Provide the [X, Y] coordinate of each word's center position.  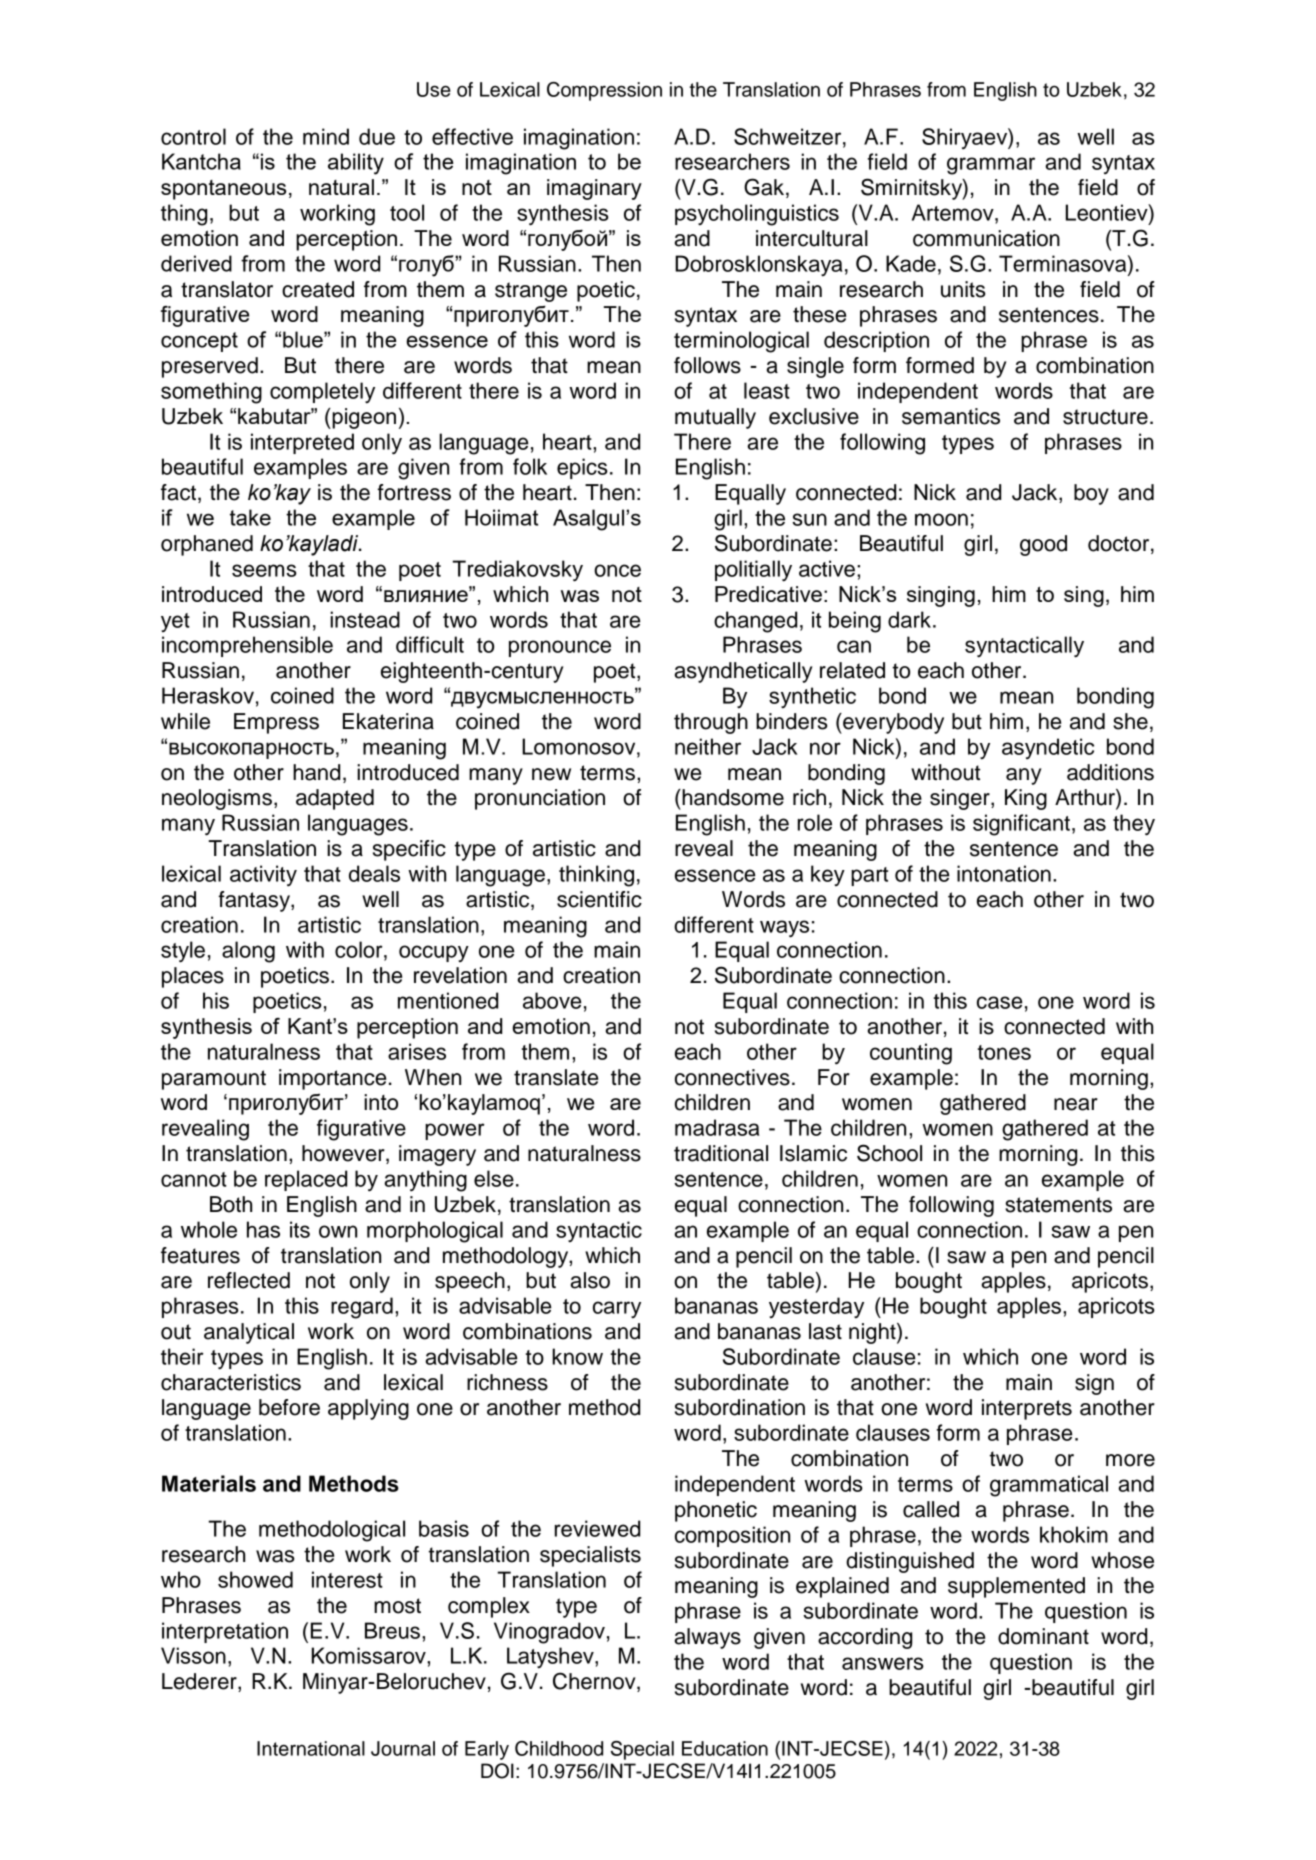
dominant [1043, 1636]
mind [326, 136]
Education [725, 1748]
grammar [991, 166]
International [311, 1748]
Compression [604, 91]
